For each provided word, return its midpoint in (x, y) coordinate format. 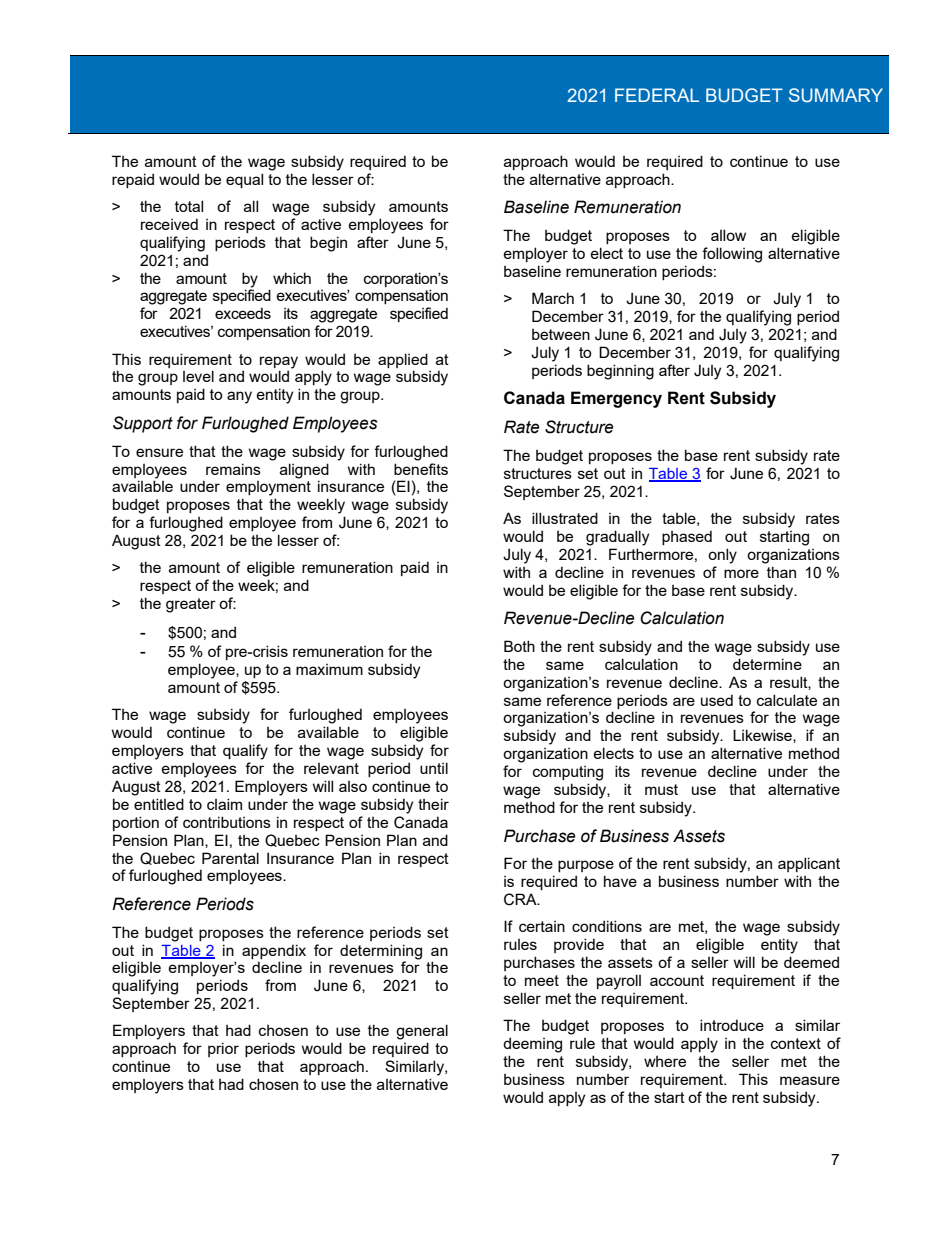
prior (223, 1049)
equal (244, 180)
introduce (732, 1025)
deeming (532, 1045)
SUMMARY (836, 95)
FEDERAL (657, 95)
